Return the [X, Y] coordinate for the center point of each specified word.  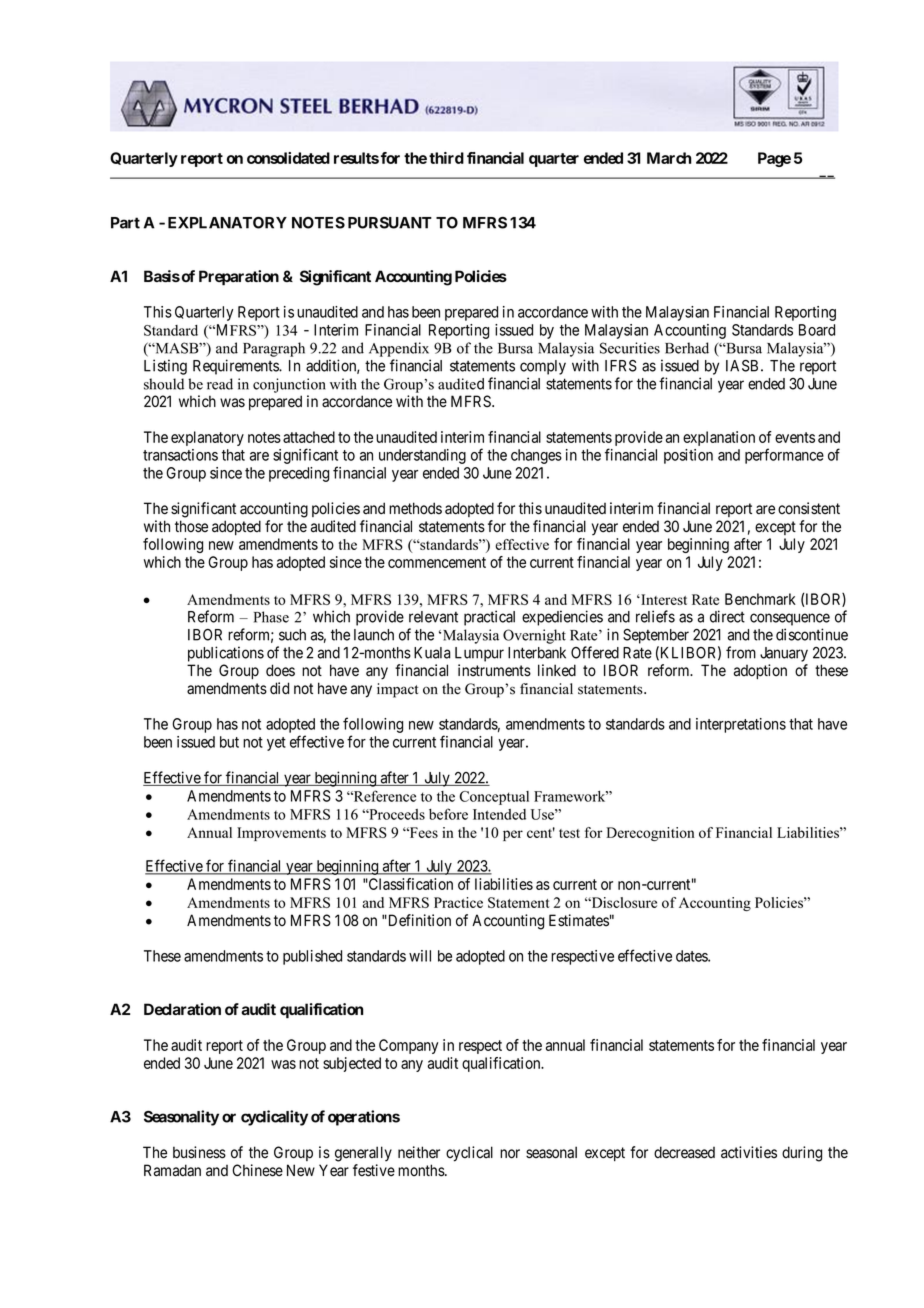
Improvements [281, 834]
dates [692, 956]
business [199, 1152]
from [741, 652]
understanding [422, 456]
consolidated [288, 158]
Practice [458, 902]
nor [510, 1154]
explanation [719, 438]
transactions [180, 455]
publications [226, 654]
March [669, 158]
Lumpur [479, 654]
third [446, 158]
